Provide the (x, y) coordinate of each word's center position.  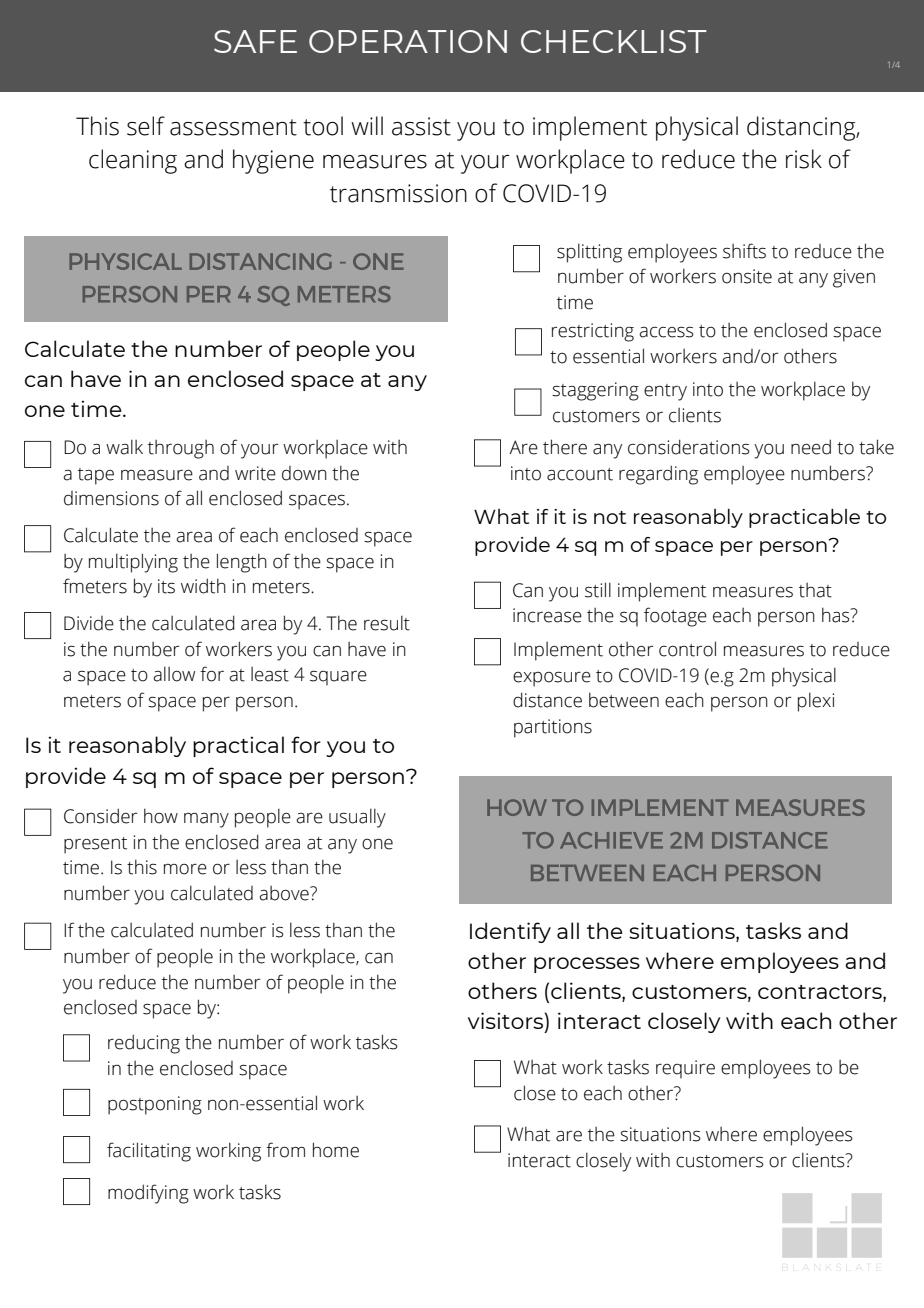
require (685, 1069)
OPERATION (408, 41)
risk (804, 159)
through (181, 449)
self (146, 126)
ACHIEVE (611, 840)
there (565, 447)
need (811, 447)
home (336, 1150)
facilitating (149, 1152)
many (206, 820)
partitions (553, 728)
